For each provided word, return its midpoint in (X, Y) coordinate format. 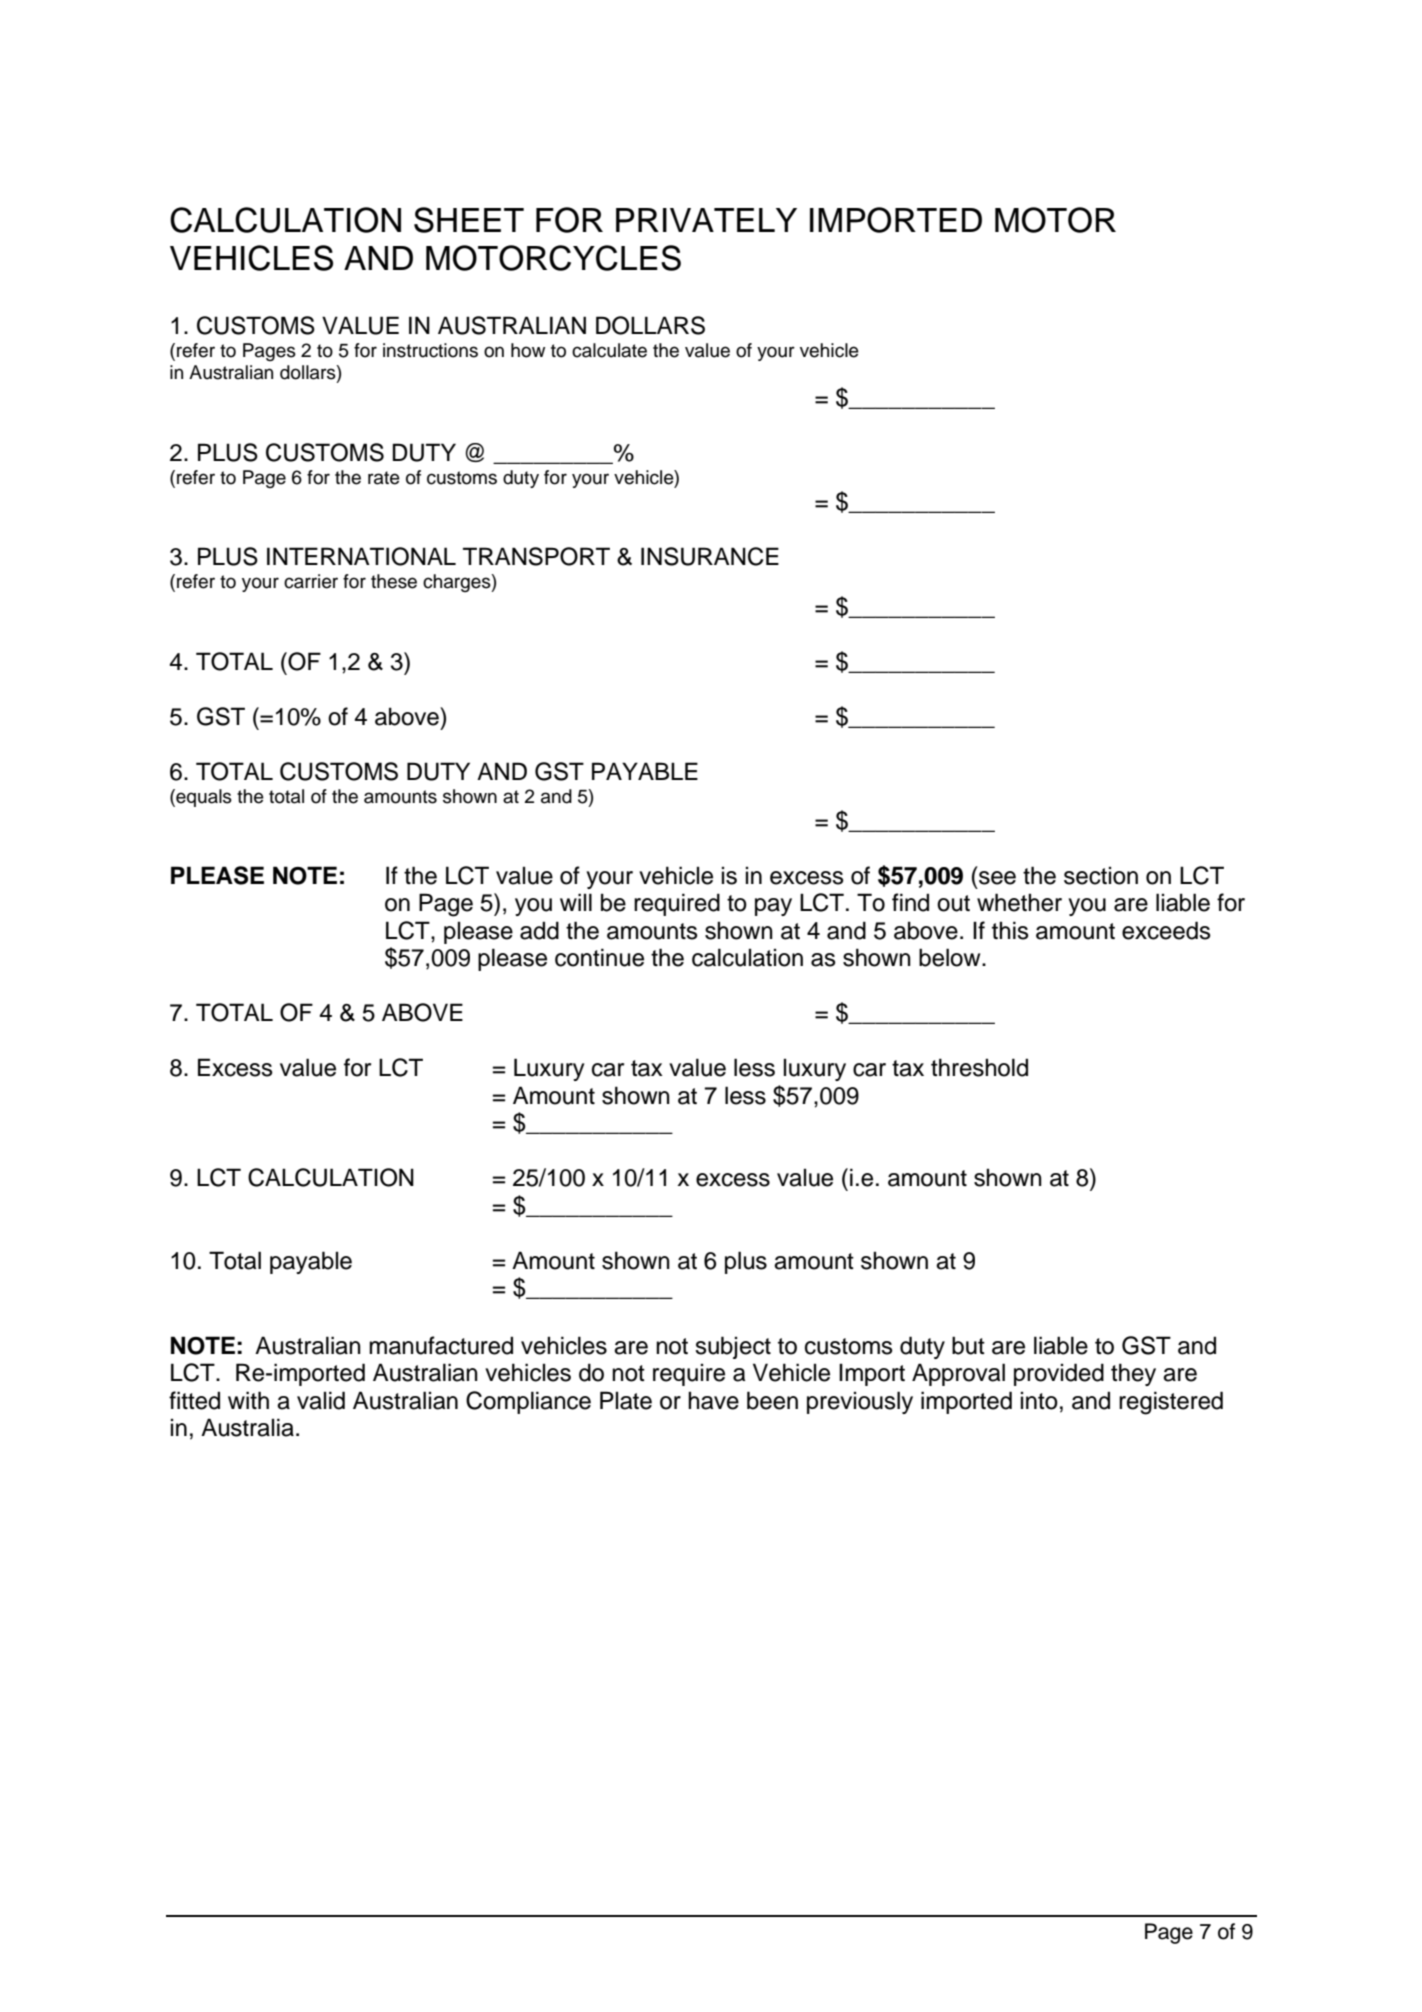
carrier (311, 581)
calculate (609, 350)
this (1010, 930)
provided (1059, 1374)
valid (321, 1400)
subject (733, 1347)
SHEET (469, 220)
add (539, 930)
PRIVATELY (706, 220)
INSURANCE (710, 556)
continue (599, 957)
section (1101, 876)
